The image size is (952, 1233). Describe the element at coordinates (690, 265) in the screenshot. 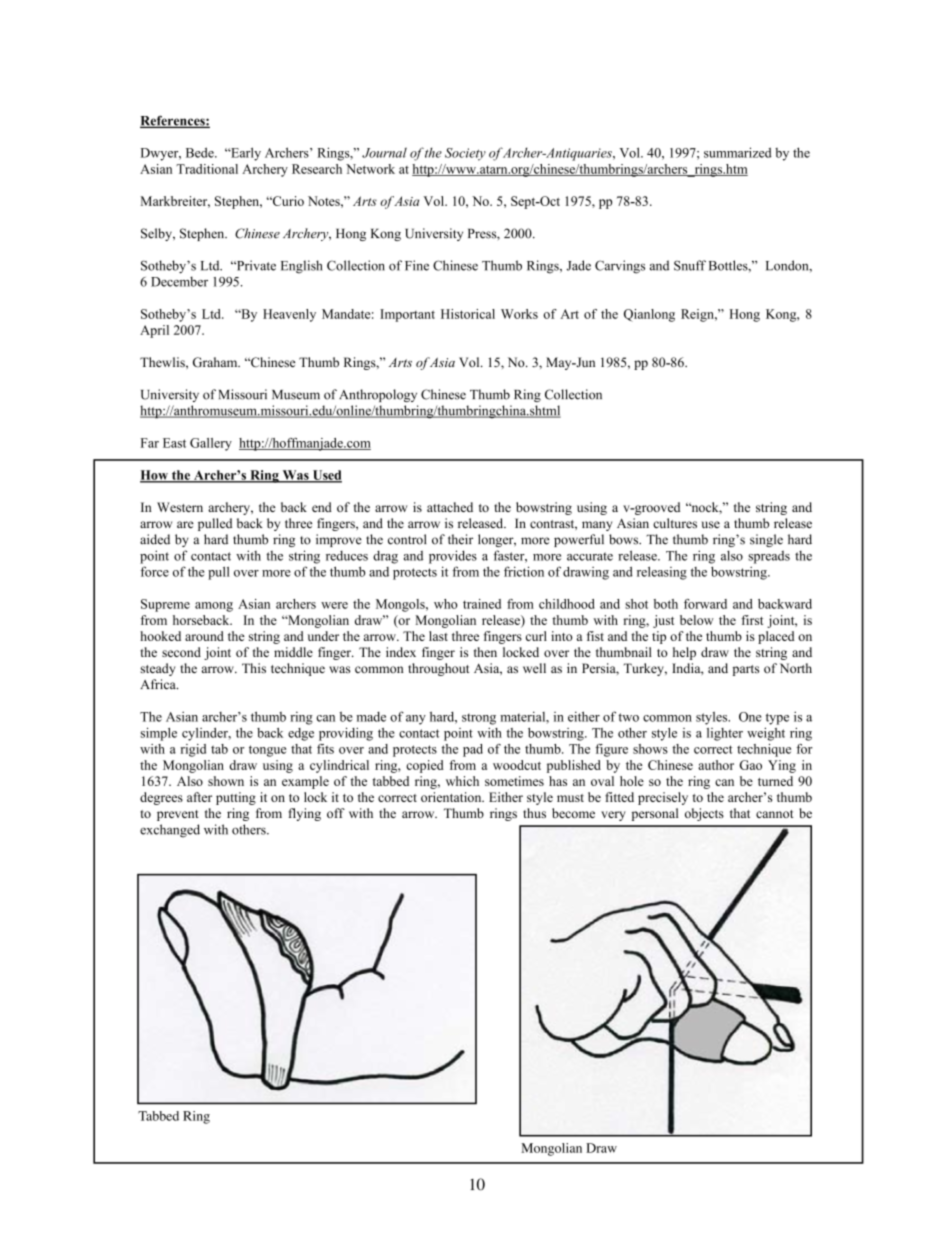

I see `Snuff` at that location.
